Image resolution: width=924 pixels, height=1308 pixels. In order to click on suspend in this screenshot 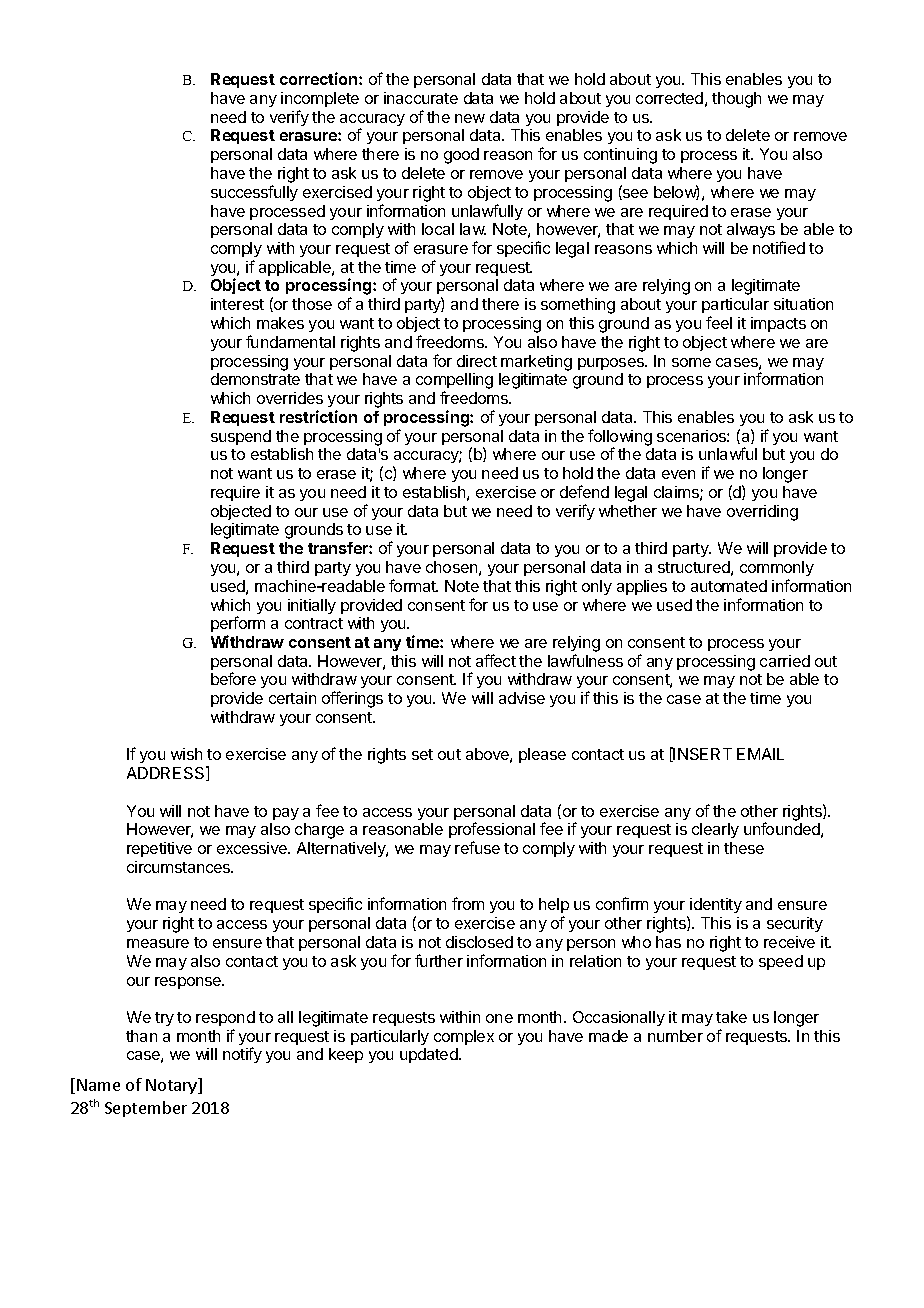, I will do `click(241, 437)`.
